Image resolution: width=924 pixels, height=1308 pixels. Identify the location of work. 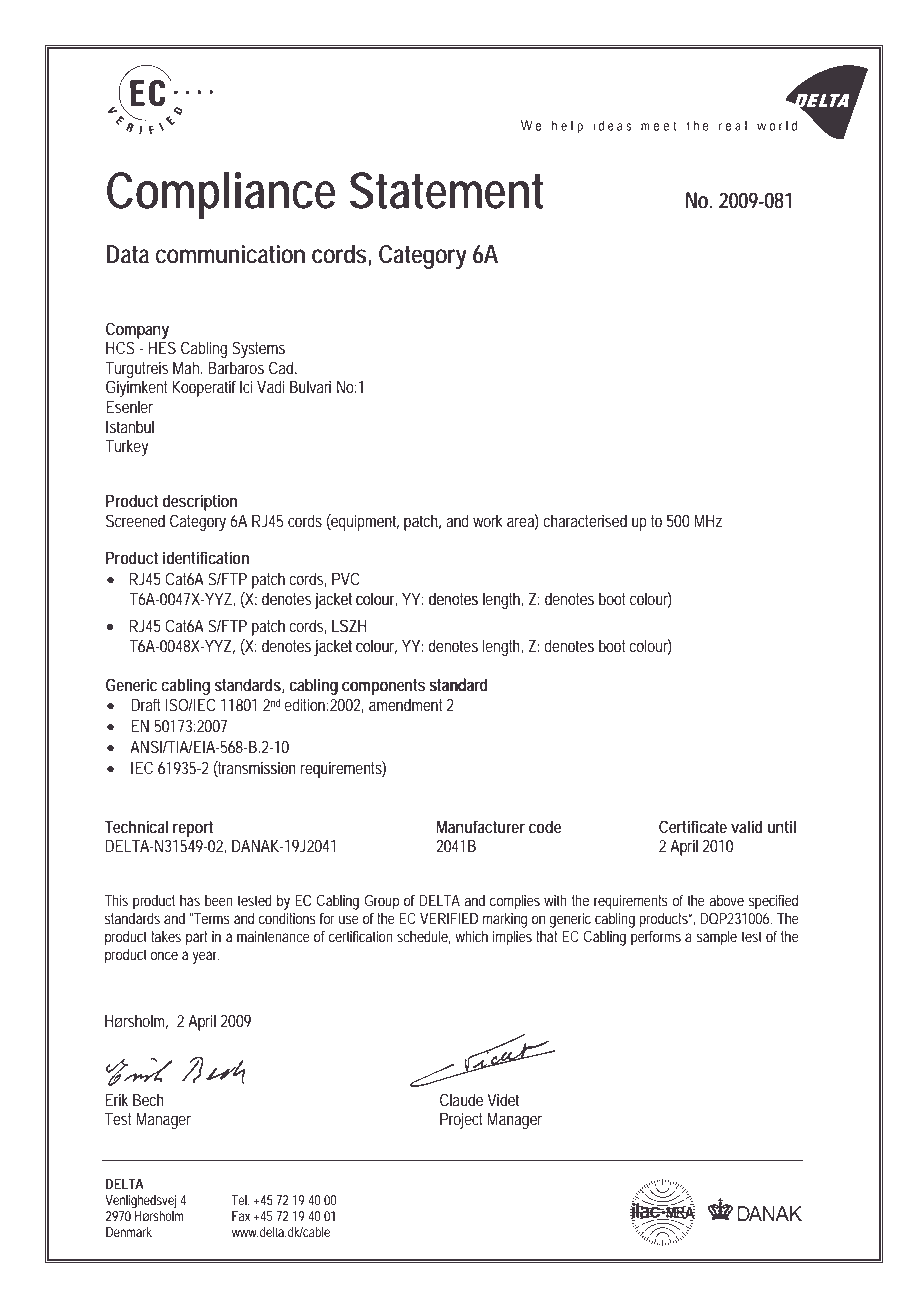
(488, 520).
